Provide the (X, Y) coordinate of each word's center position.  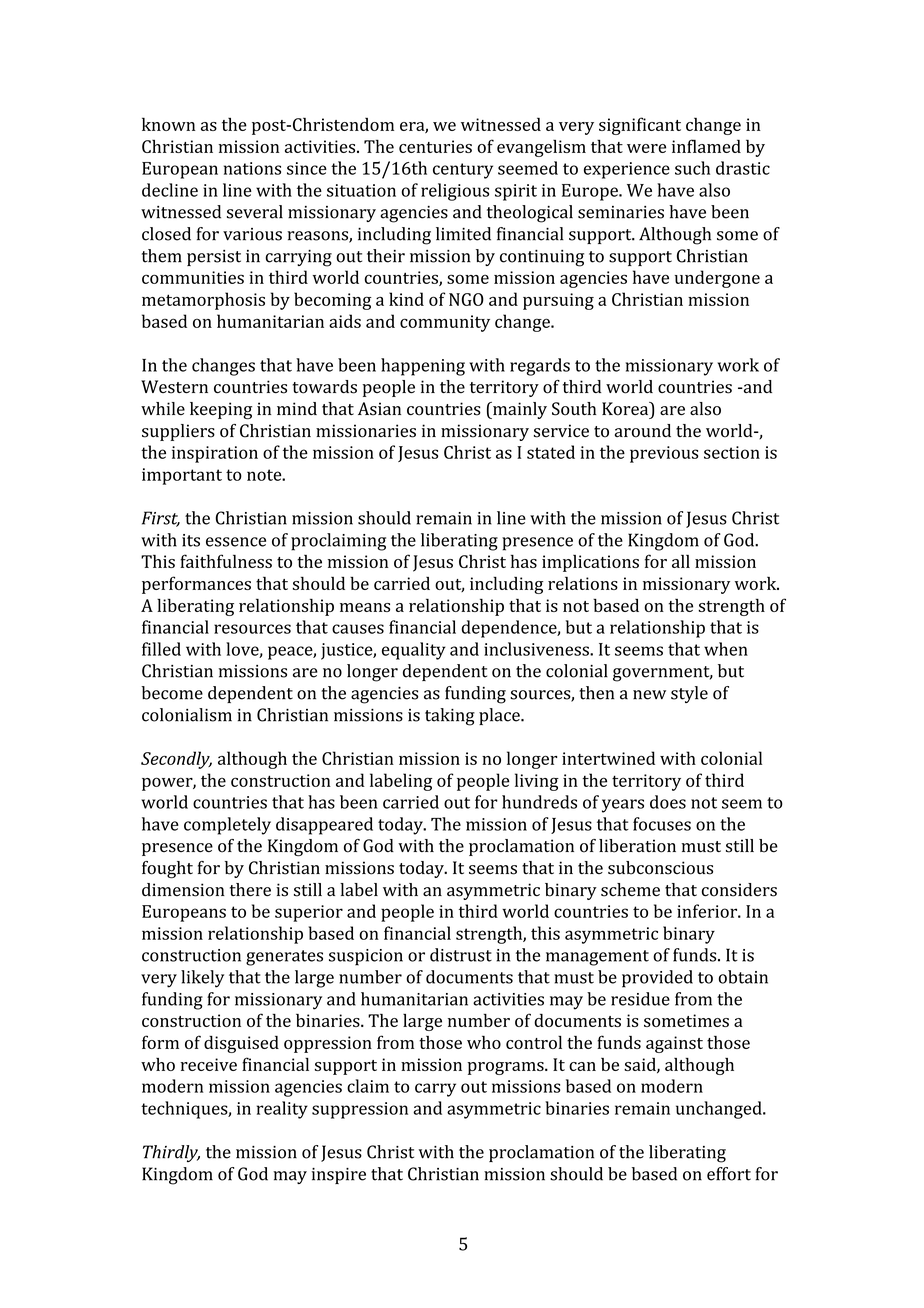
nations (252, 168)
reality (282, 1110)
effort (729, 1174)
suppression (360, 1110)
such (692, 168)
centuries (435, 146)
